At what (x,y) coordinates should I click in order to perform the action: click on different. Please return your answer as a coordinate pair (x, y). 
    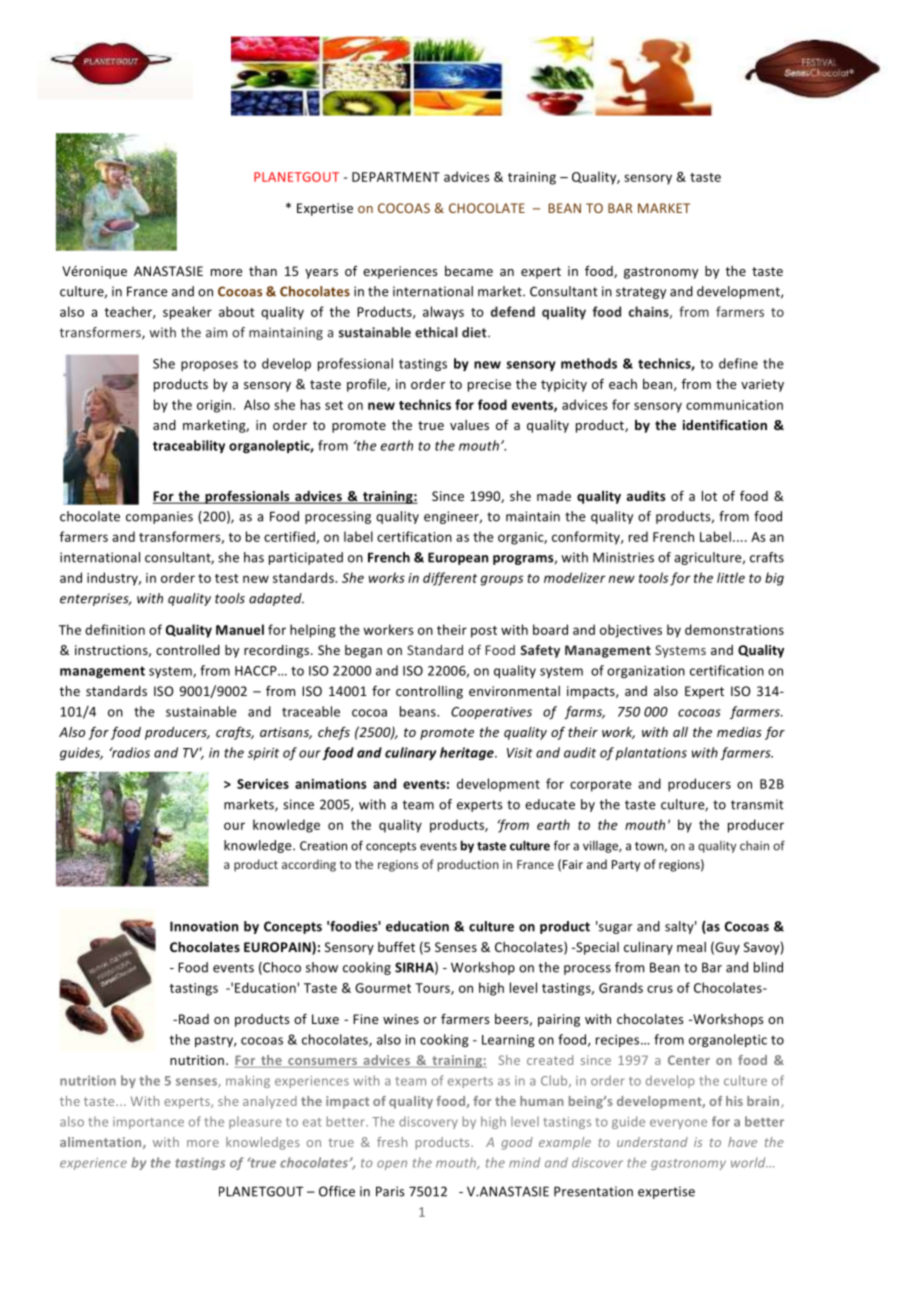
    Looking at the image, I should click on (450, 579).
